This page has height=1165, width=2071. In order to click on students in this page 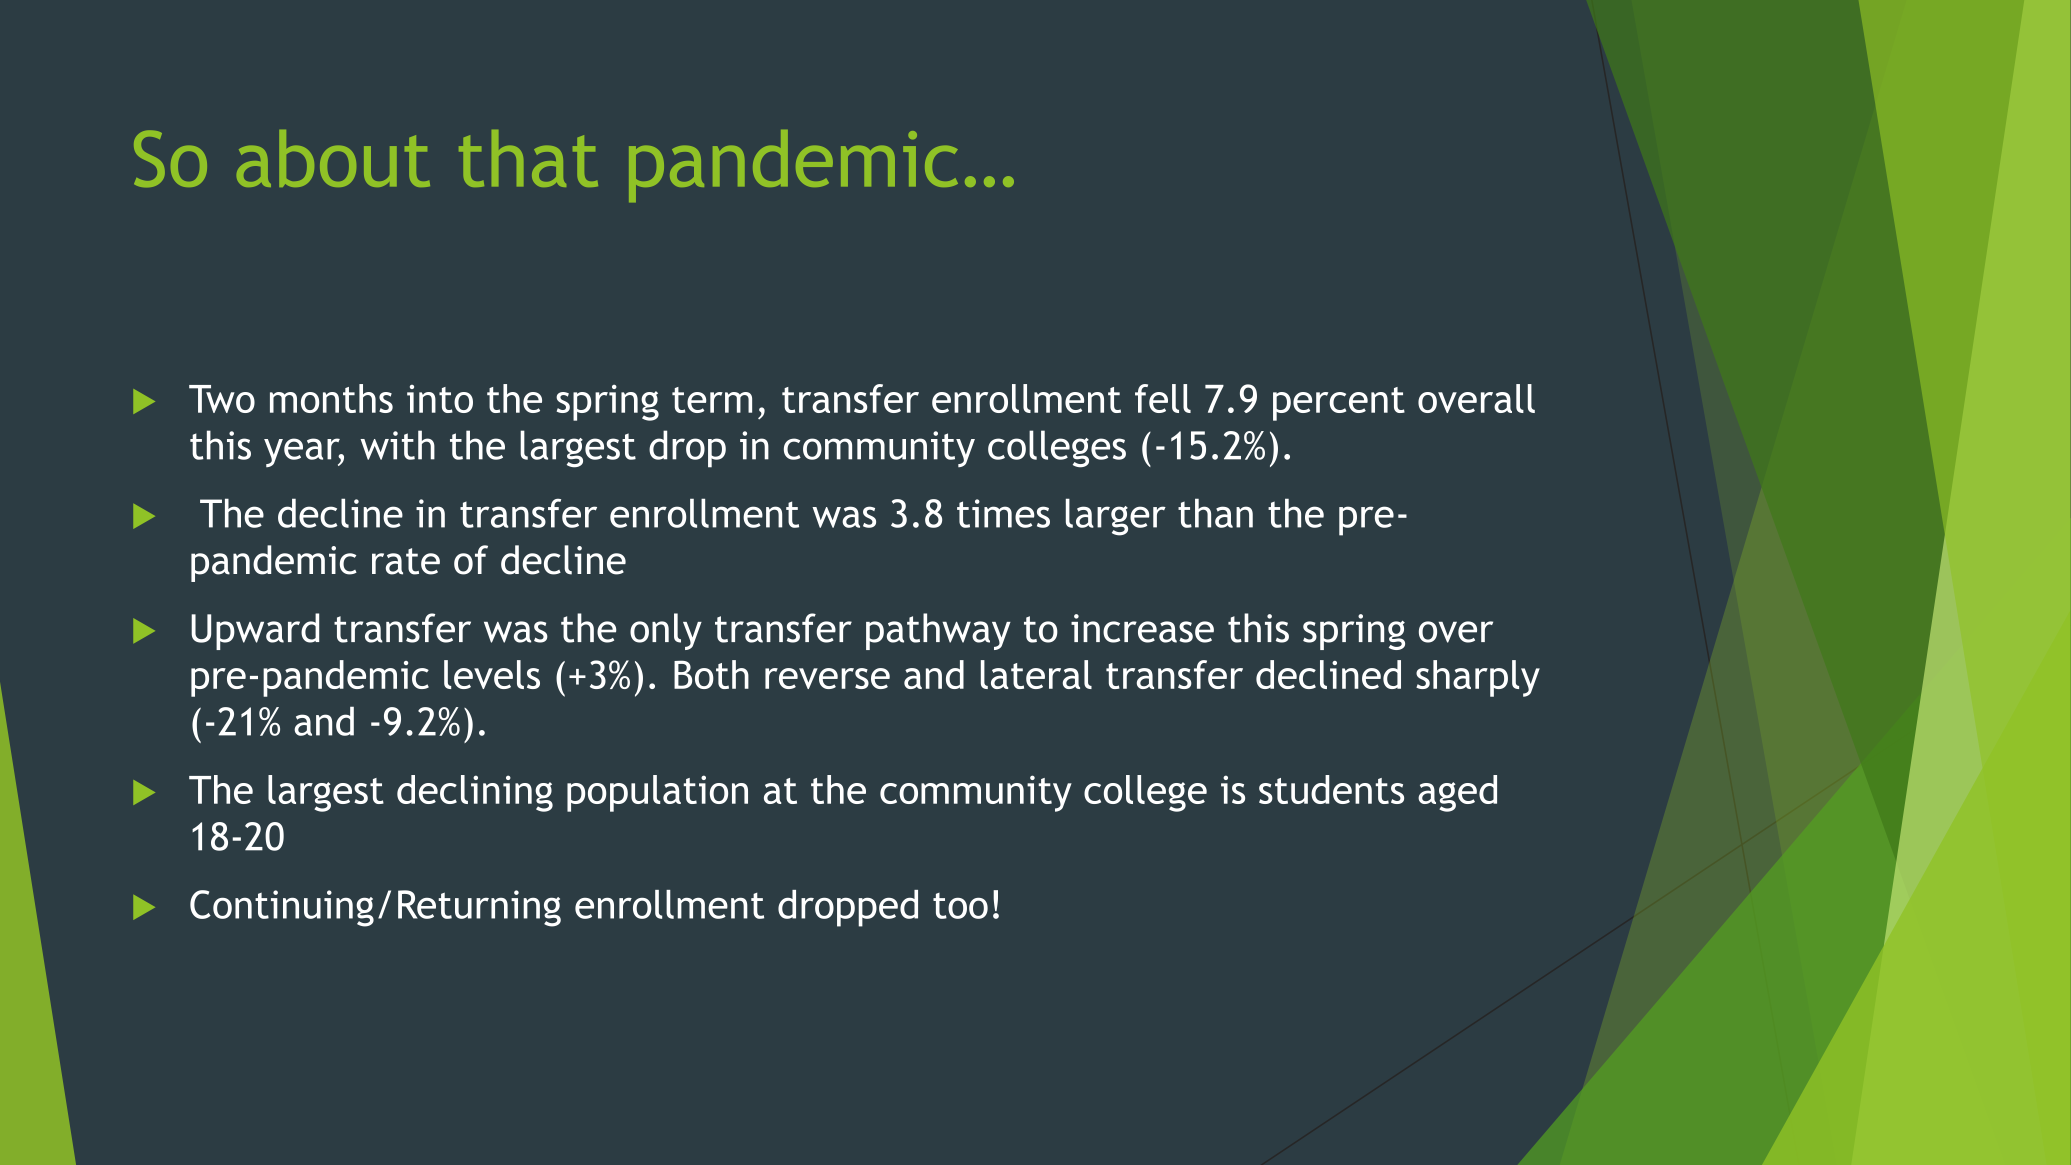, I will do `click(1331, 789)`.
